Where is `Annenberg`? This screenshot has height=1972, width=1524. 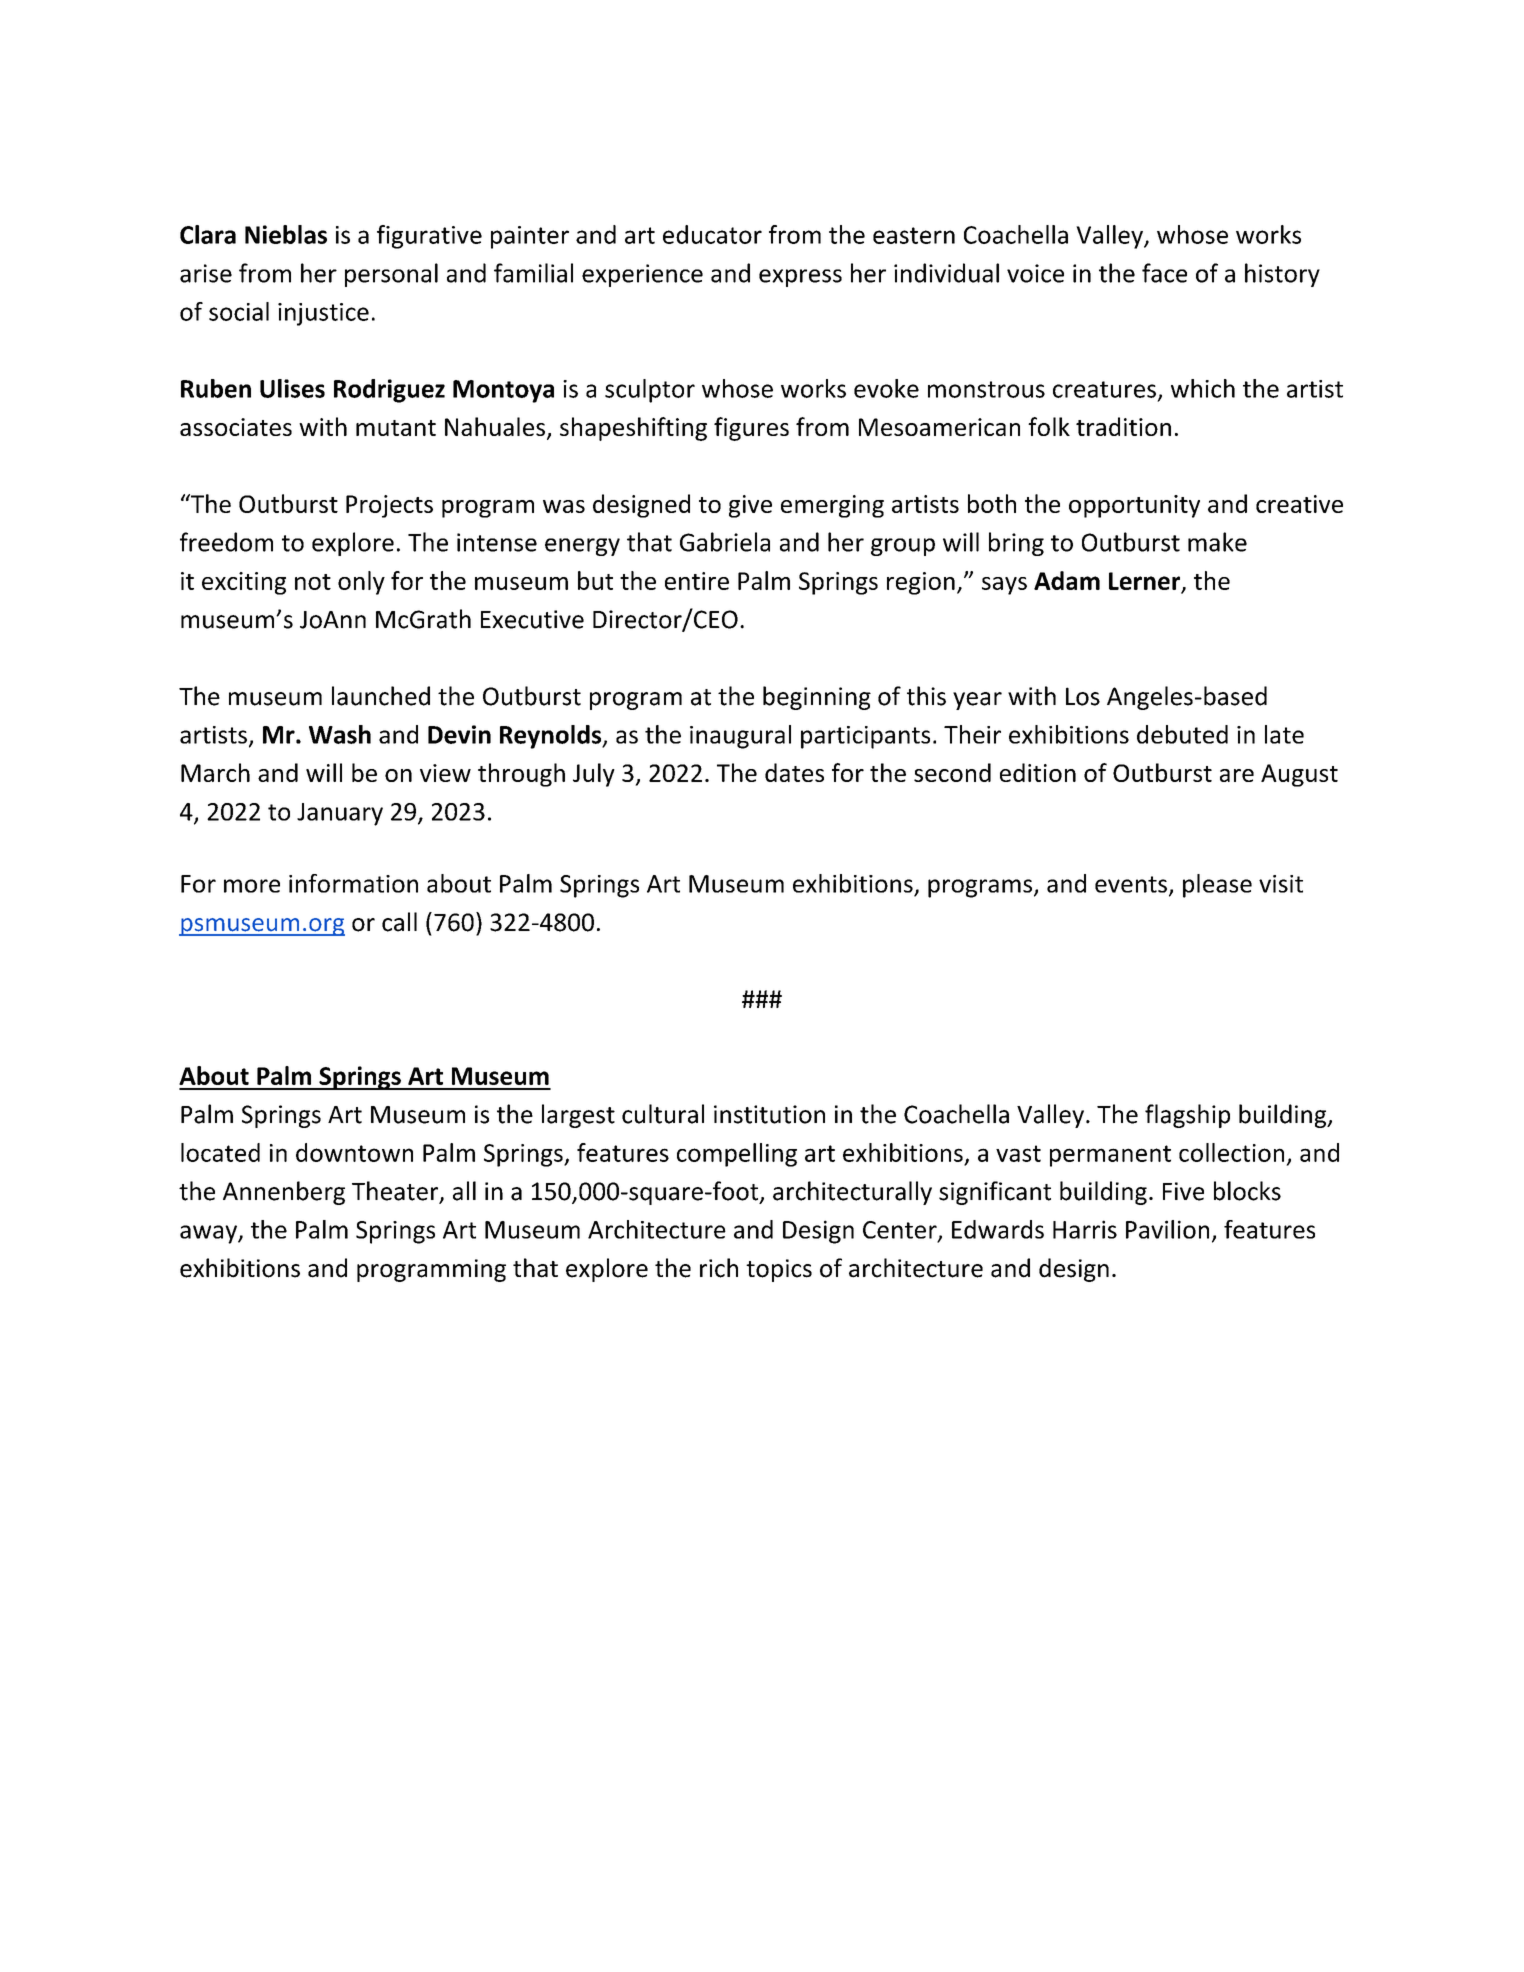
Annenberg is located at coordinates (284, 1193).
